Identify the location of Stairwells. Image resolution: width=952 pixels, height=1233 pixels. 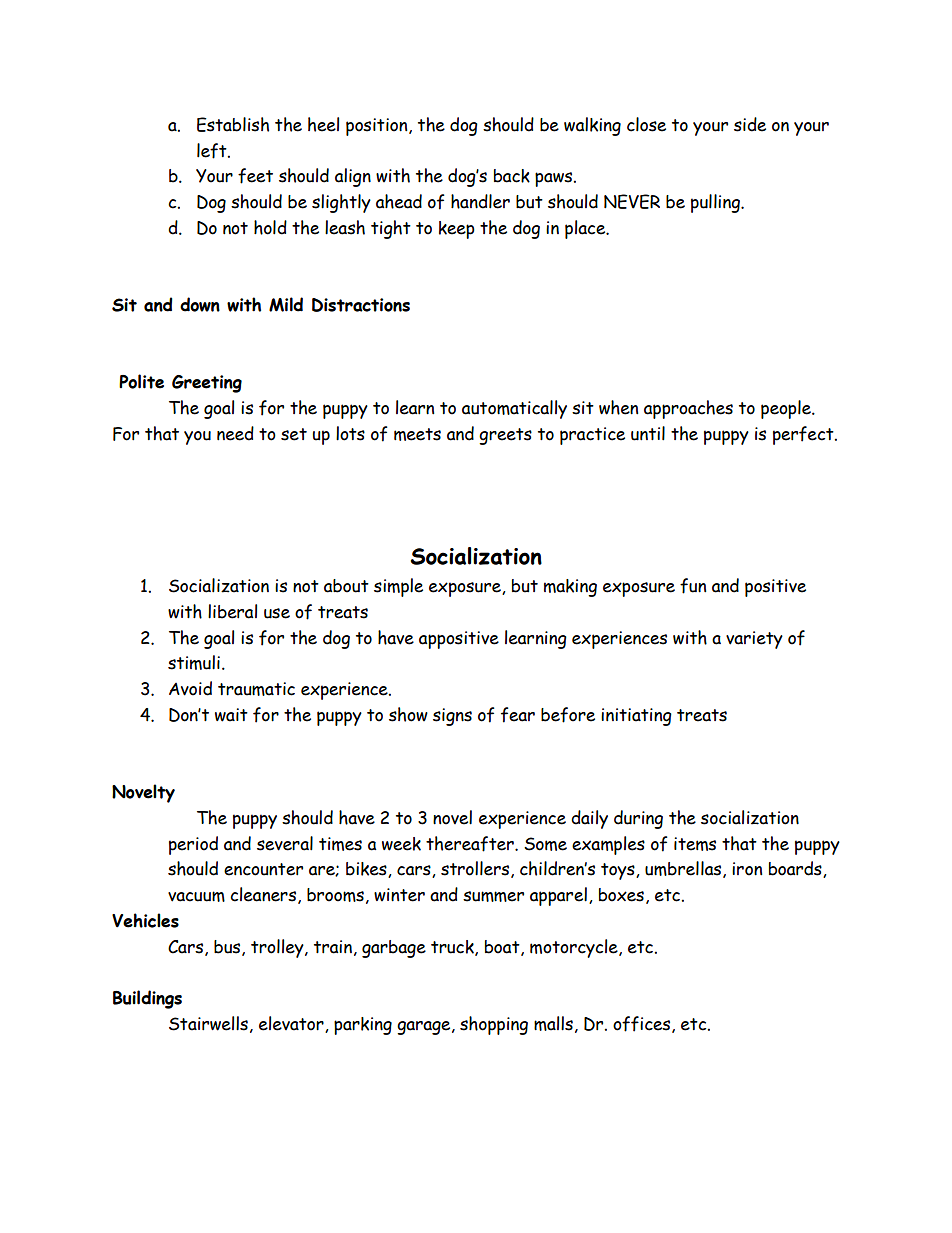
(208, 1023).
